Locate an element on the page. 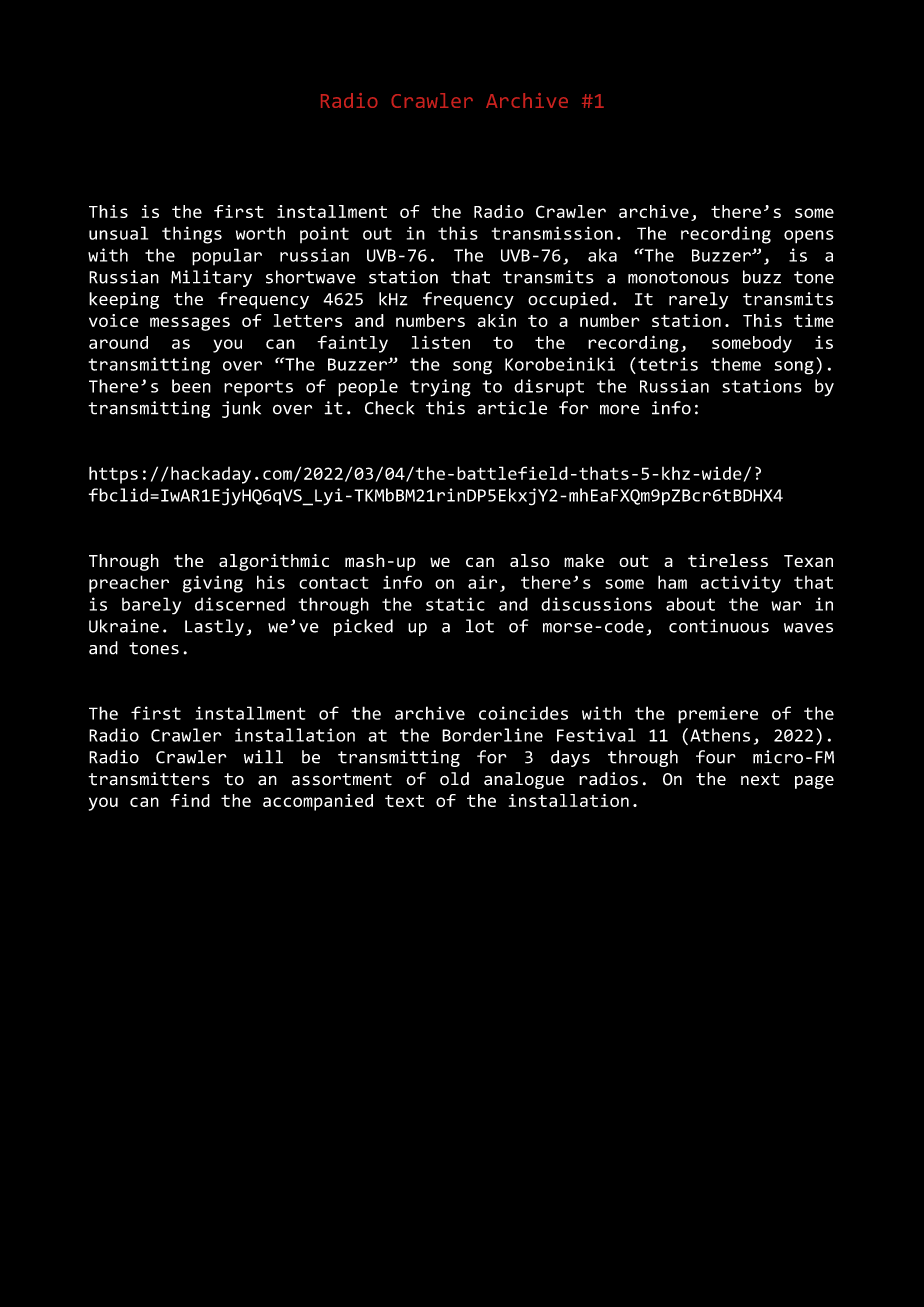 This page has width=924, height=1307. popular is located at coordinates (227, 257).
